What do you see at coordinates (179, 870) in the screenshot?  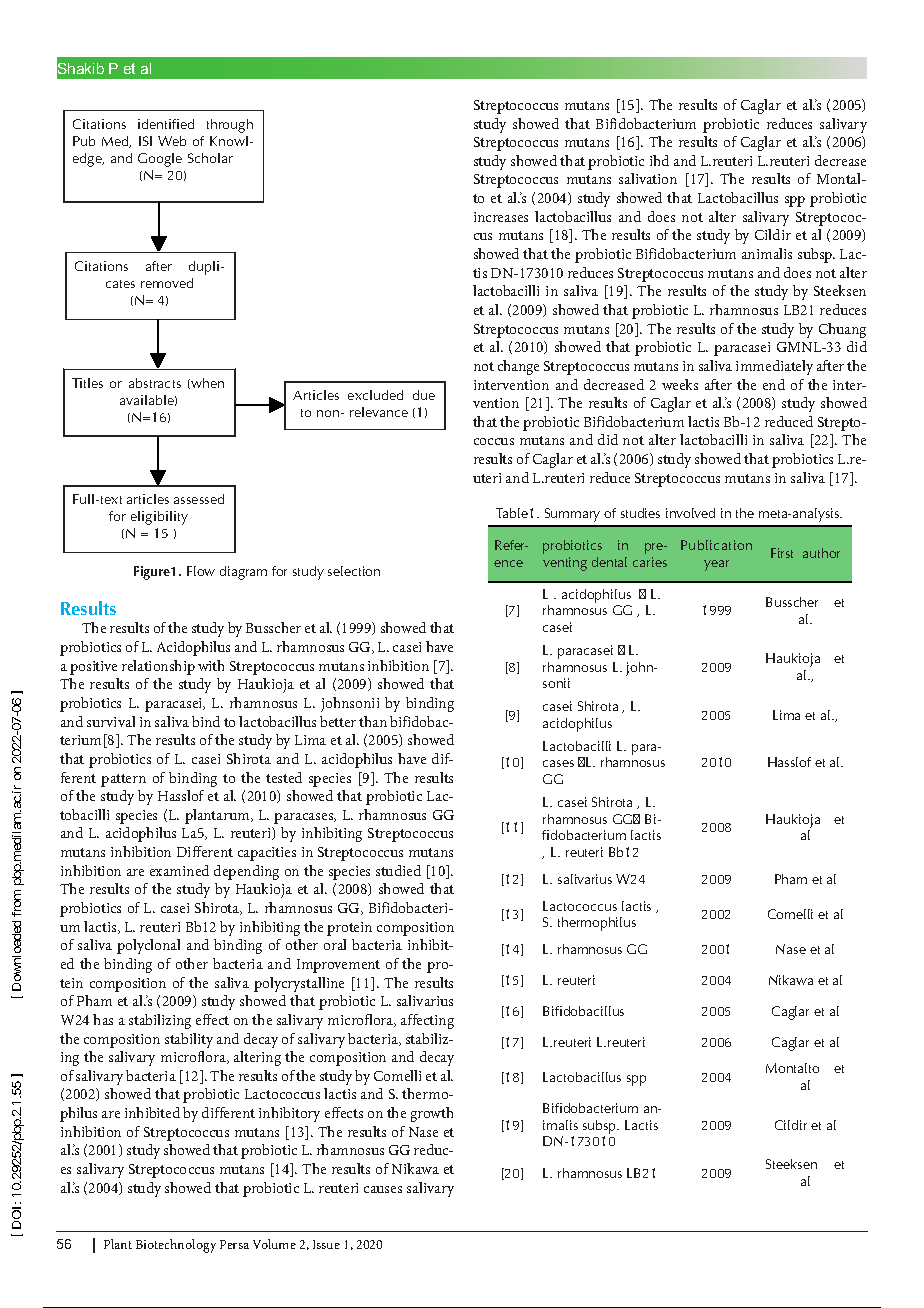 I see `examined` at bounding box center [179, 870].
